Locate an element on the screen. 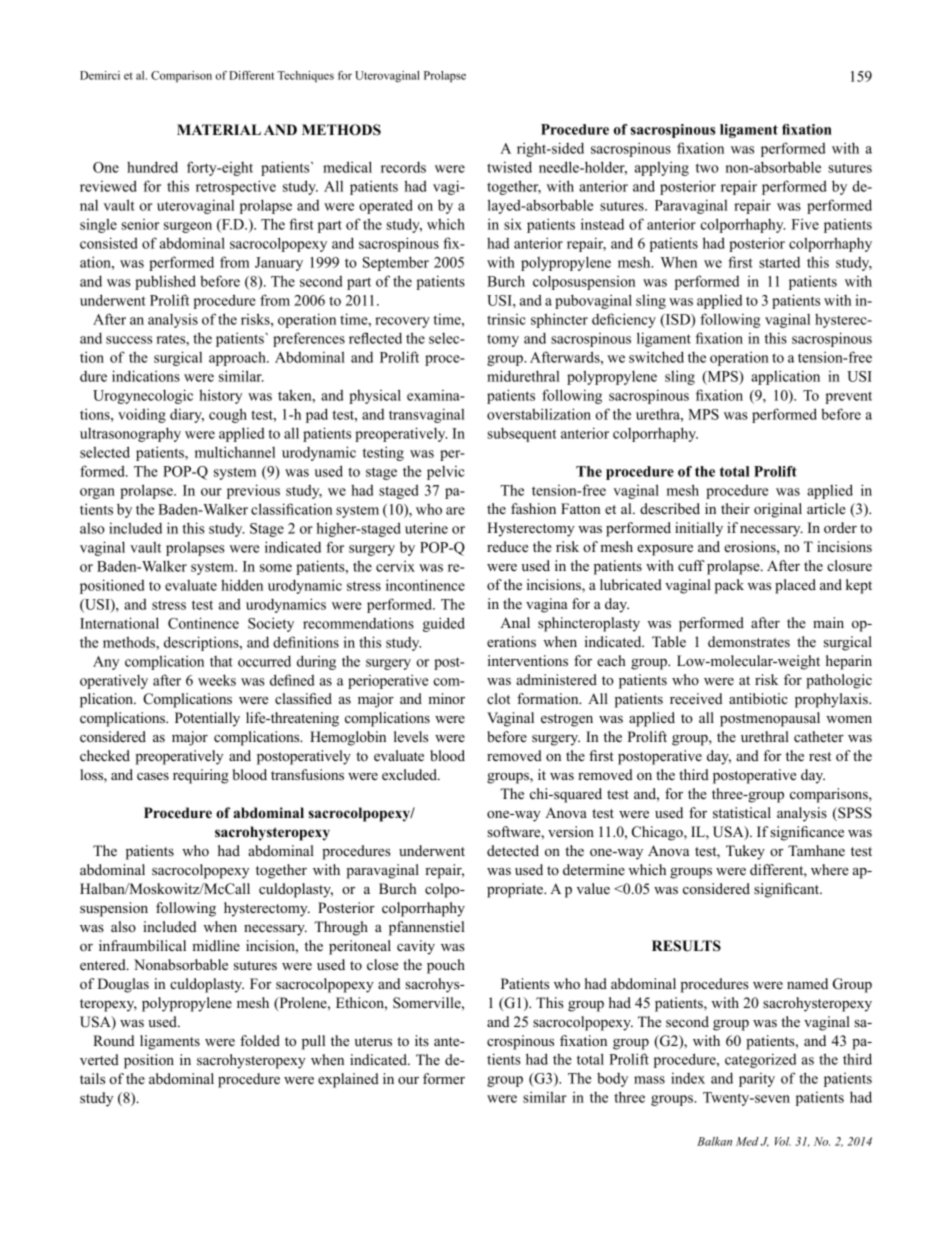  twisted is located at coordinates (509, 167).
